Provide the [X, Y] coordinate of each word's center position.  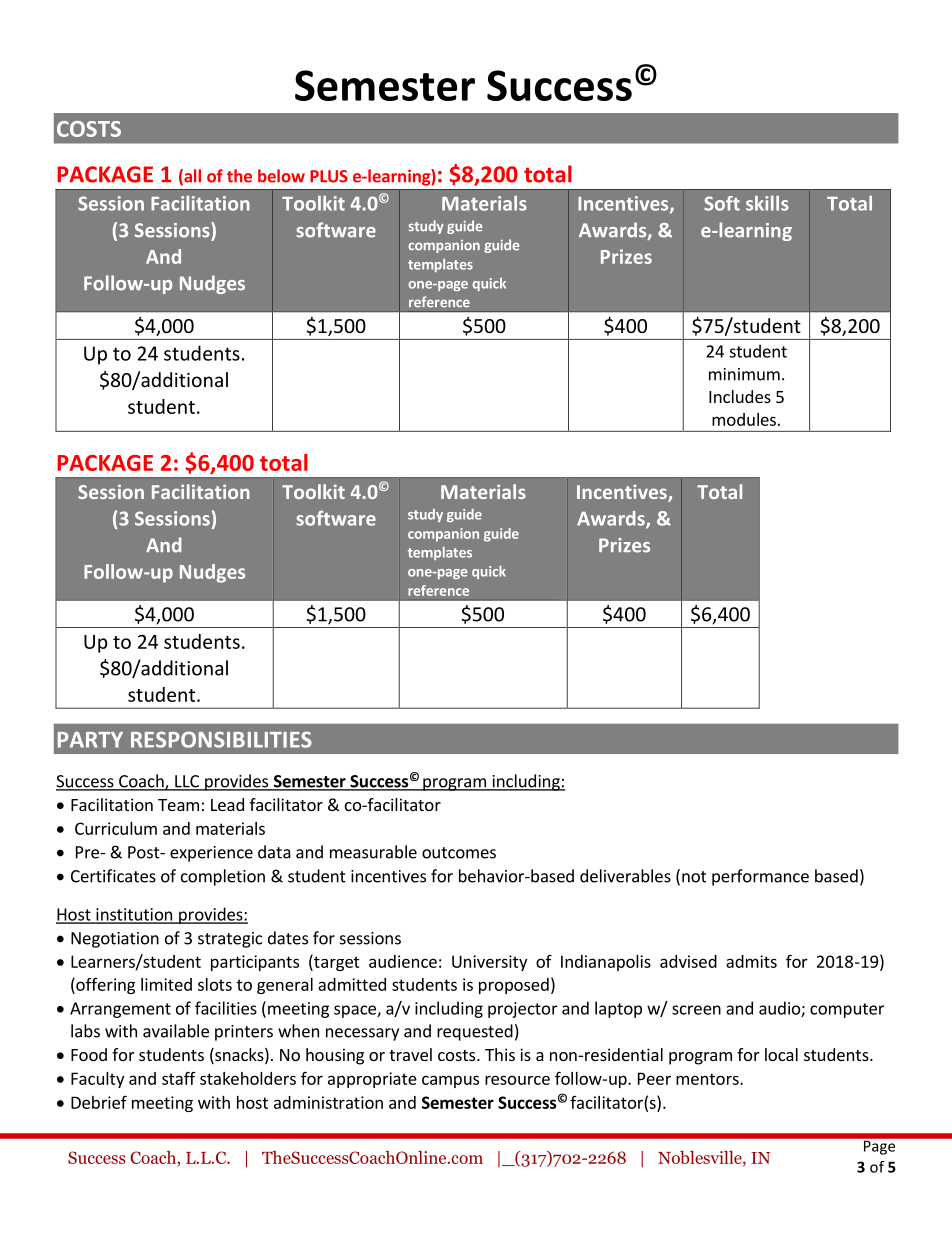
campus [450, 1081]
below [281, 176]
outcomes [459, 853]
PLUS [329, 176]
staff [179, 1078]
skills [767, 203]
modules [744, 419]
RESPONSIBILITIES [221, 739]
